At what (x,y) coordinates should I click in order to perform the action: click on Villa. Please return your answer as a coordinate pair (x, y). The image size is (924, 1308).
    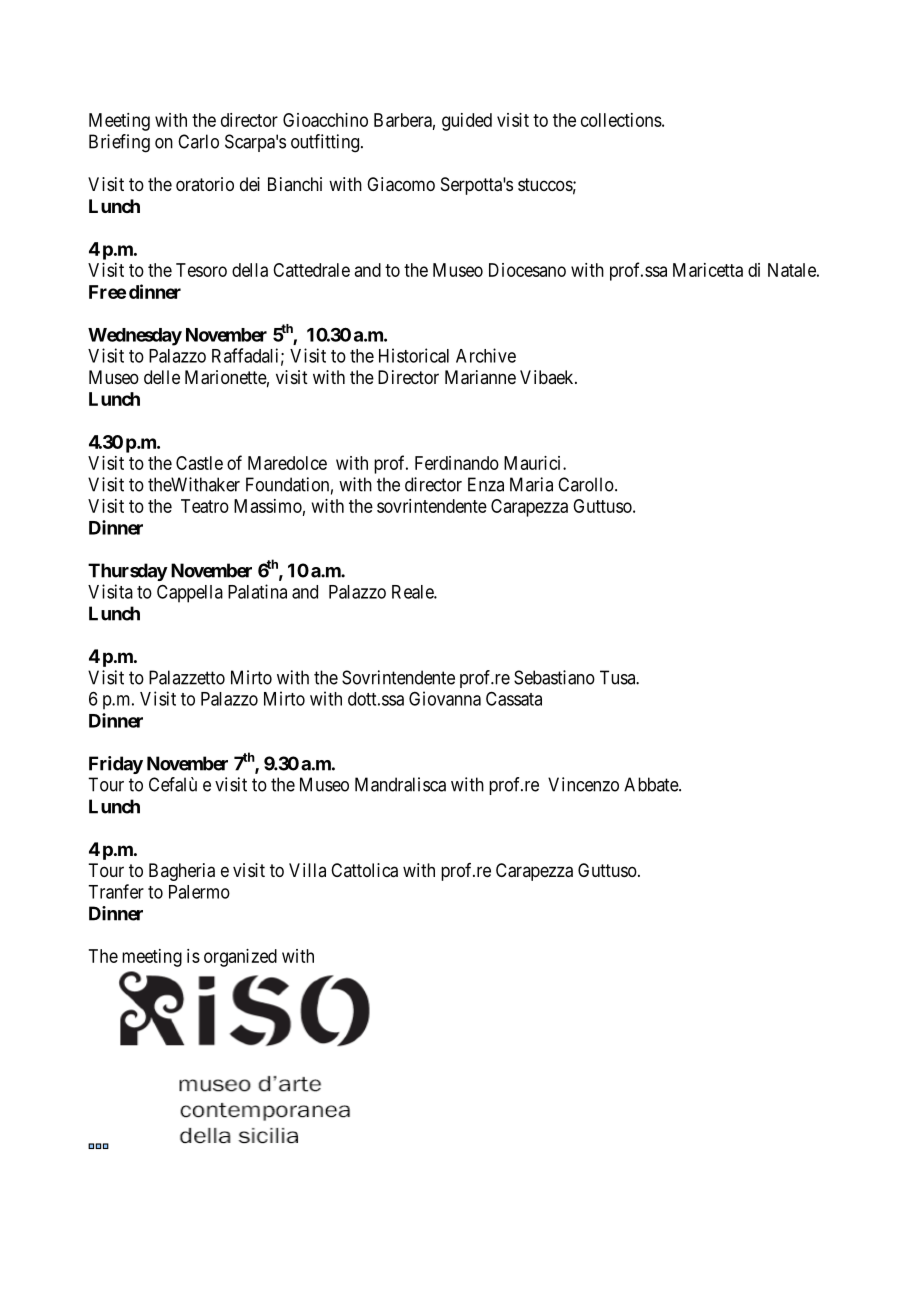
    Looking at the image, I should click on (307, 870).
